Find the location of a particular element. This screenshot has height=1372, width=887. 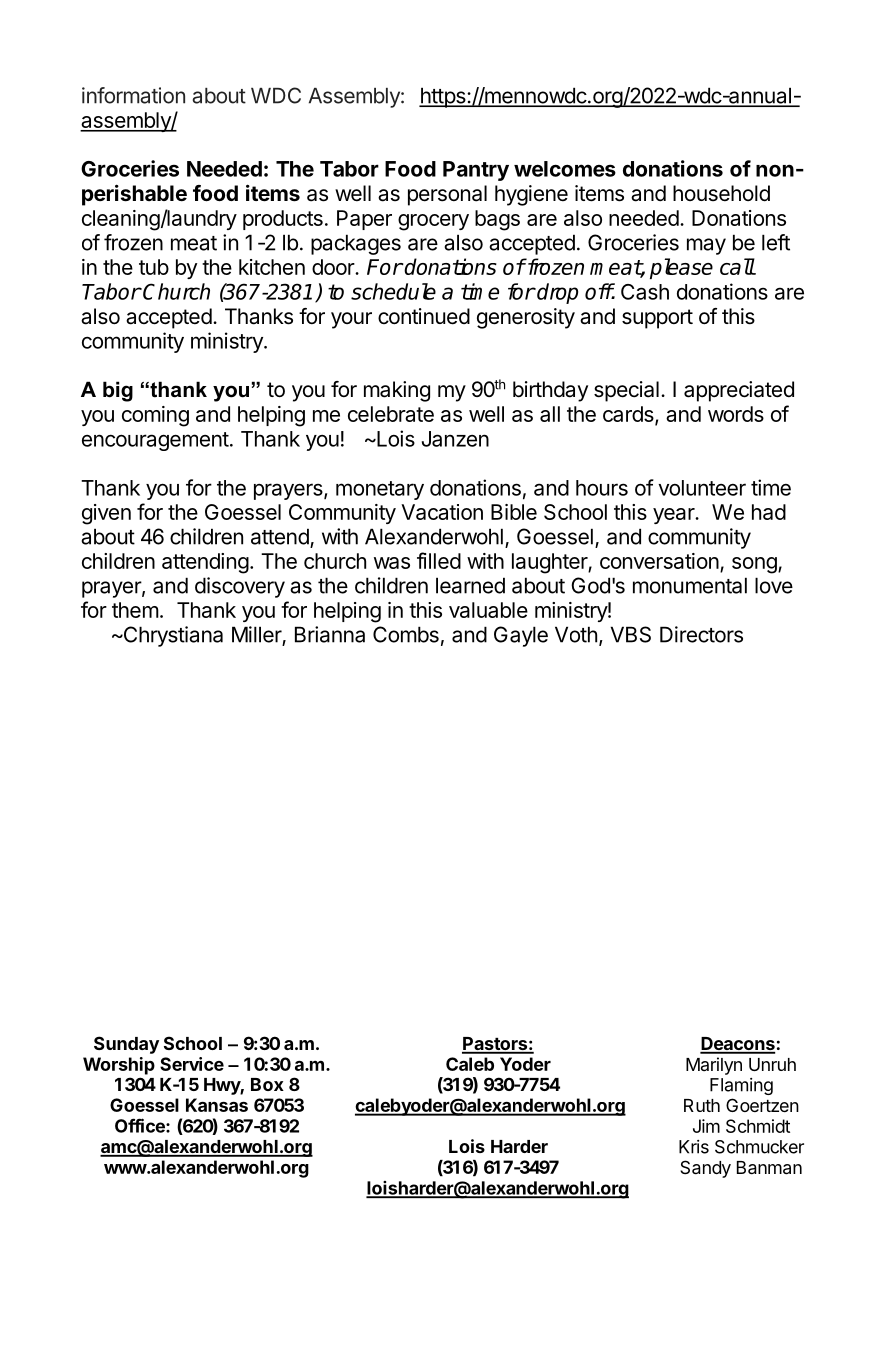

making is located at coordinates (397, 391).
